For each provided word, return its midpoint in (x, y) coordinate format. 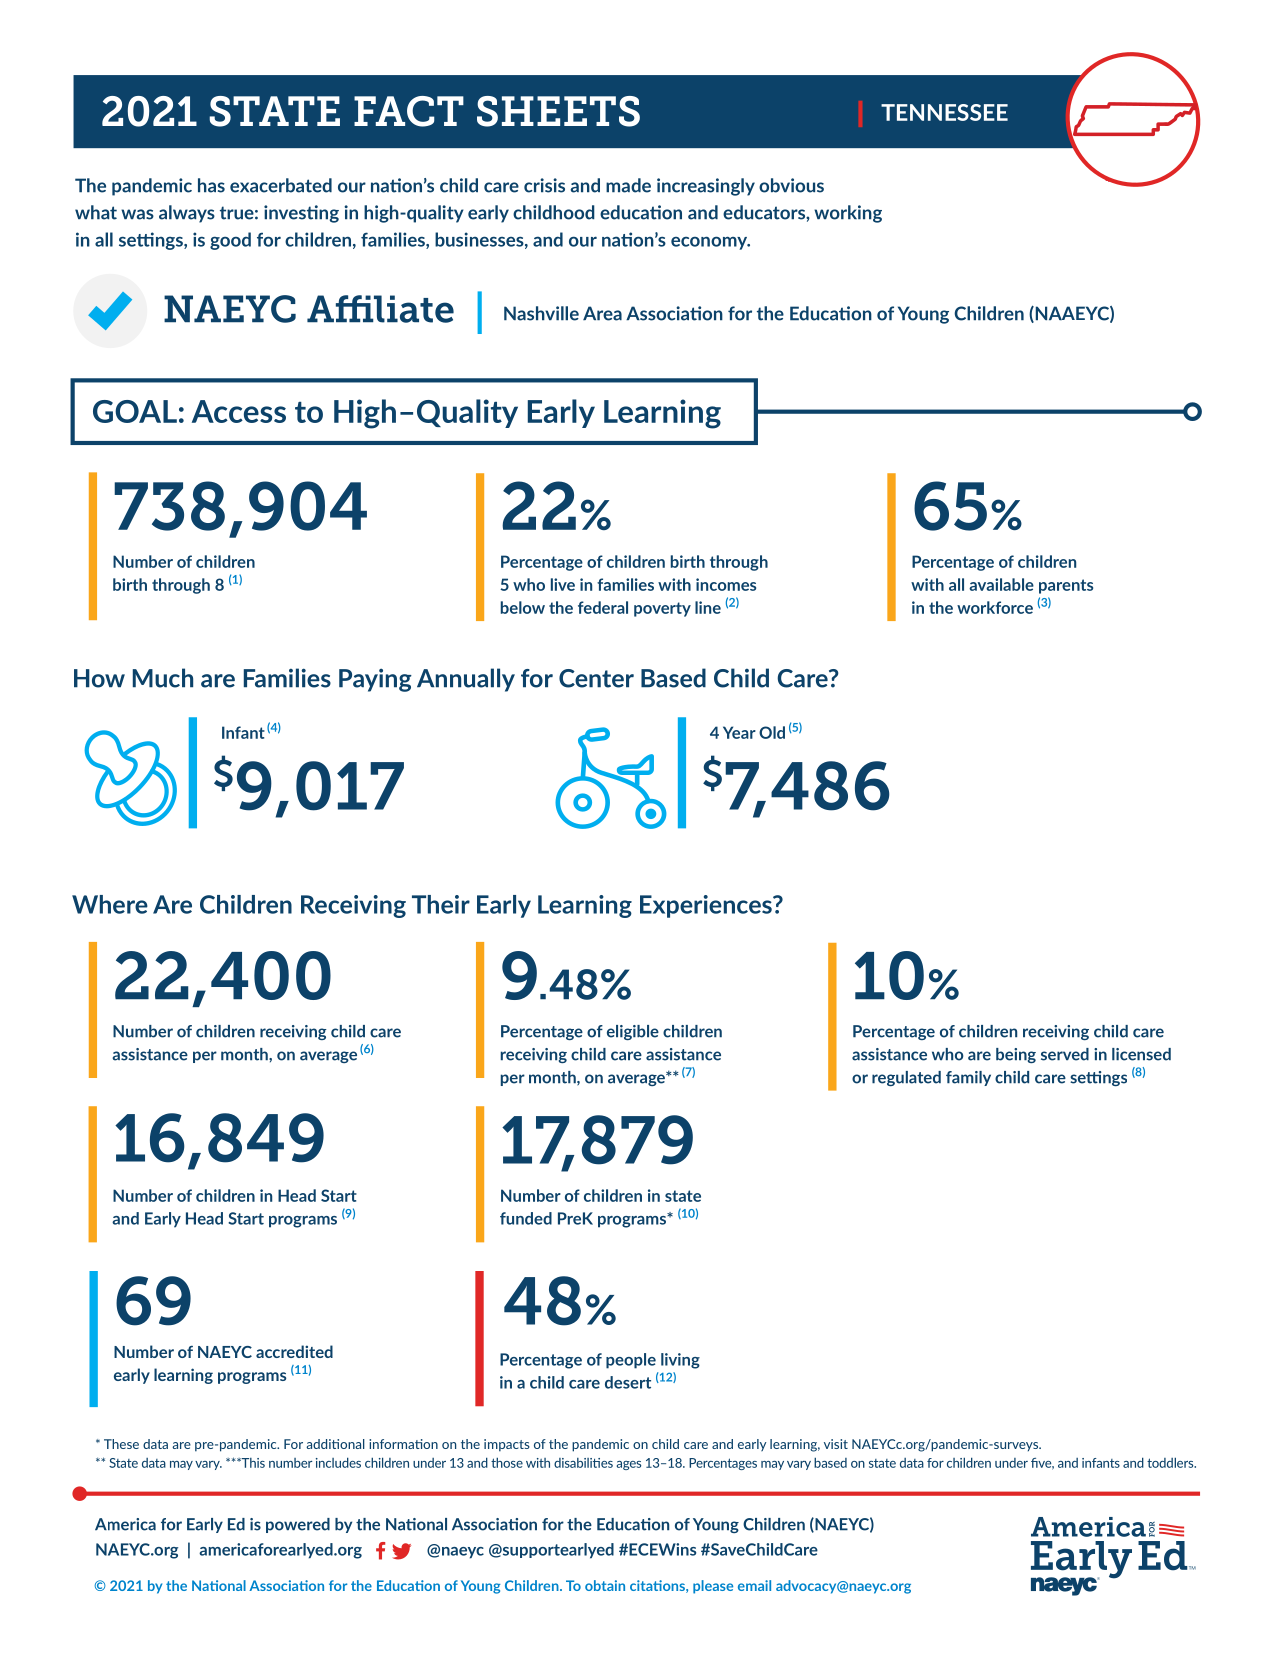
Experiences (707, 906)
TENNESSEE (944, 112)
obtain (605, 1585)
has (211, 185)
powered (298, 1525)
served (1065, 1054)
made (628, 185)
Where (110, 904)
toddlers (1171, 1462)
